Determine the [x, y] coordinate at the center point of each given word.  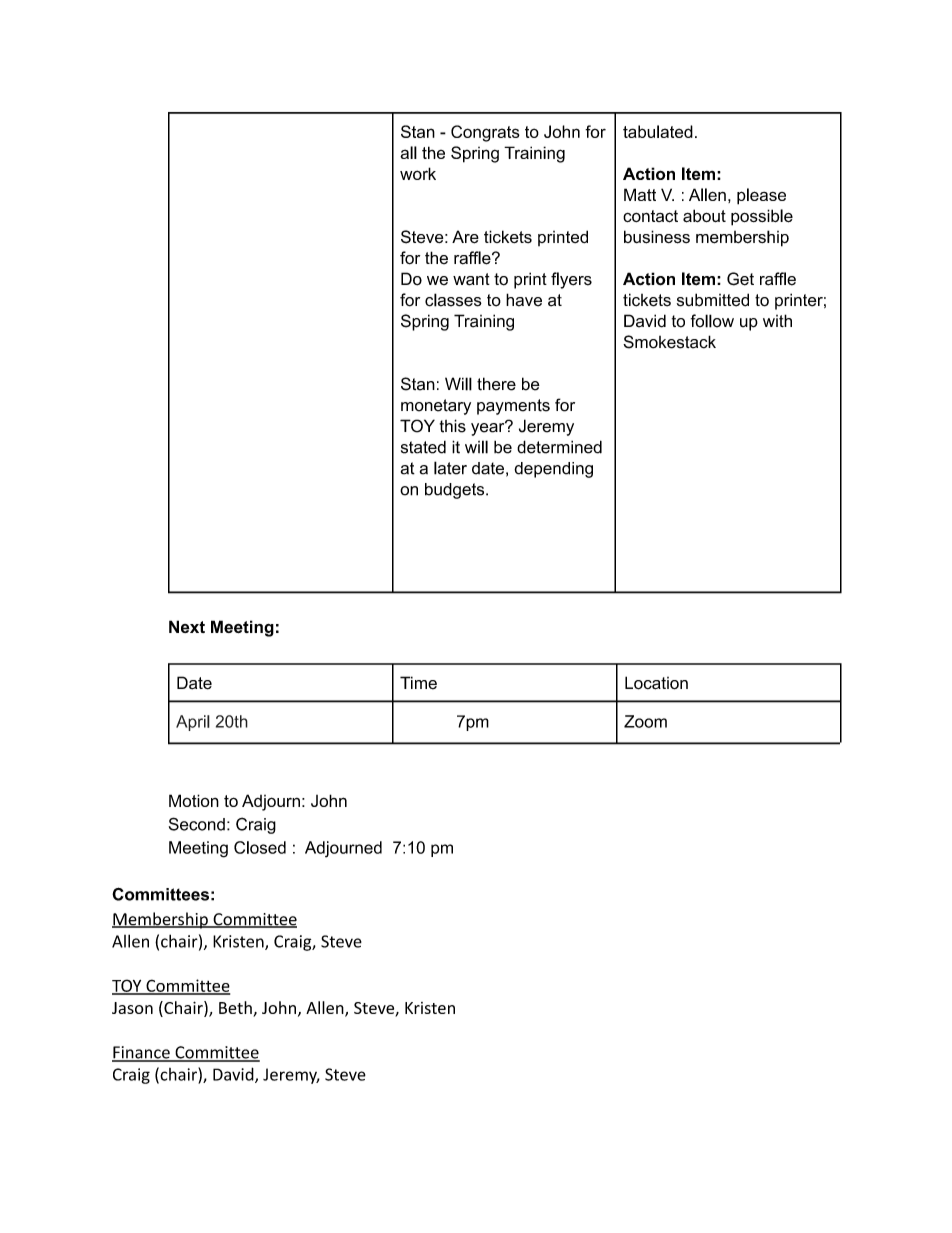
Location [656, 683]
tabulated [658, 131]
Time [418, 683]
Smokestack [669, 342]
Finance [142, 1053]
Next [187, 626]
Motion [194, 800]
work [418, 173]
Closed [260, 847]
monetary [436, 407]
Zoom [645, 721]
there [496, 384]
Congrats [485, 133]
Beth [236, 1009]
